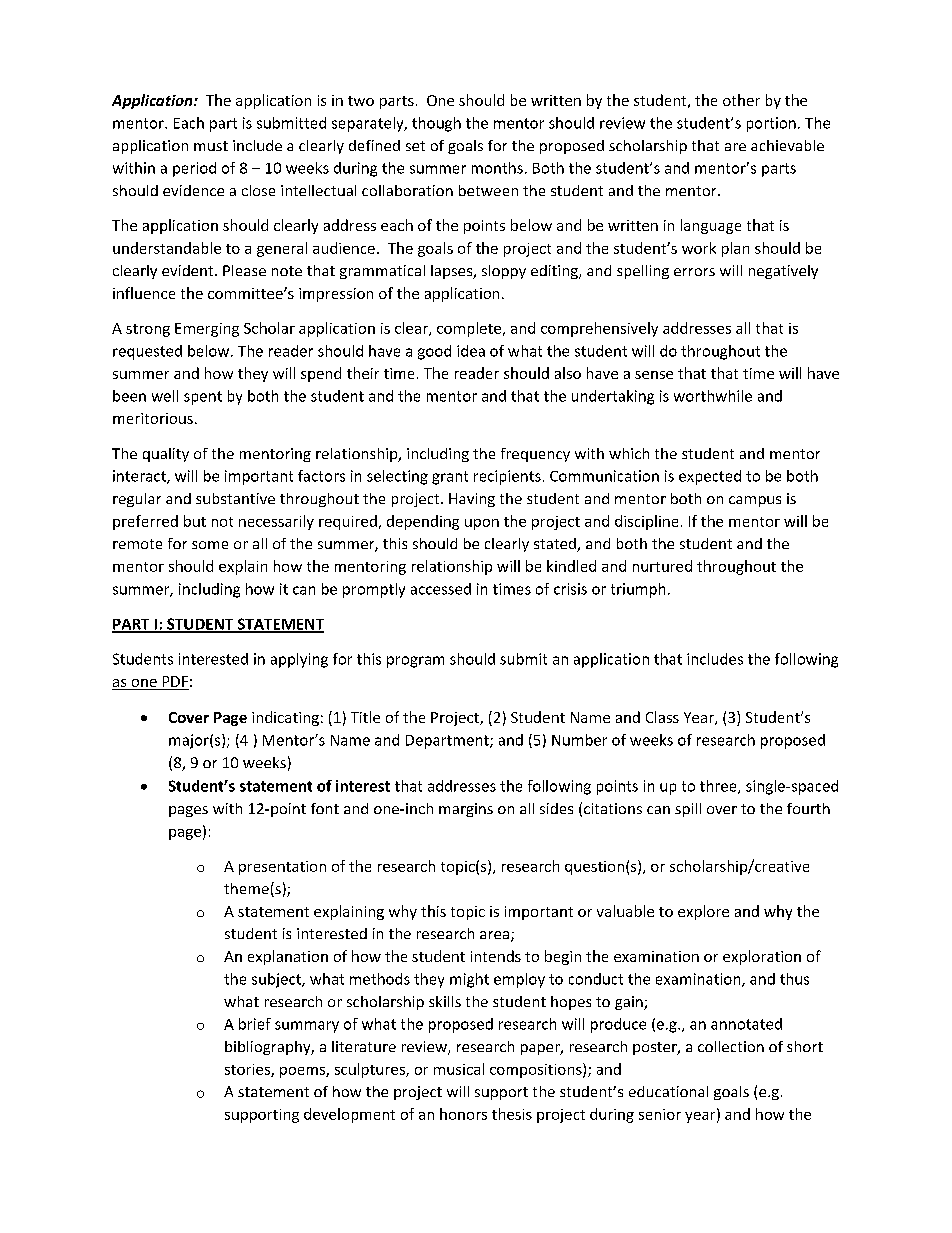  What do you see at coordinates (731, 1046) in the page?
I see `collection` at bounding box center [731, 1046].
